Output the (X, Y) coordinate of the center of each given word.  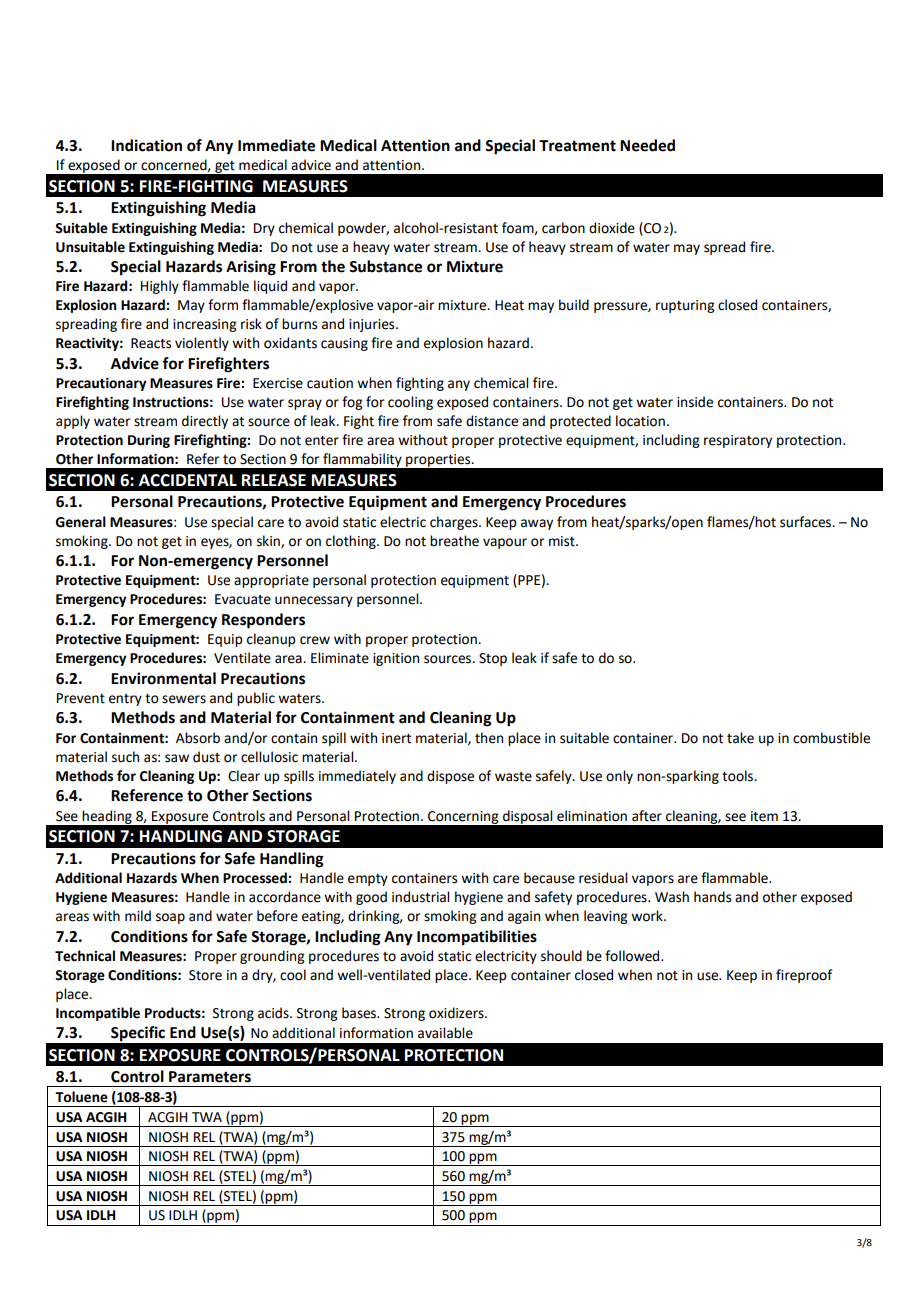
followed (633, 956)
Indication (146, 145)
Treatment (577, 146)
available (445, 1033)
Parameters (210, 1077)
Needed (647, 145)
